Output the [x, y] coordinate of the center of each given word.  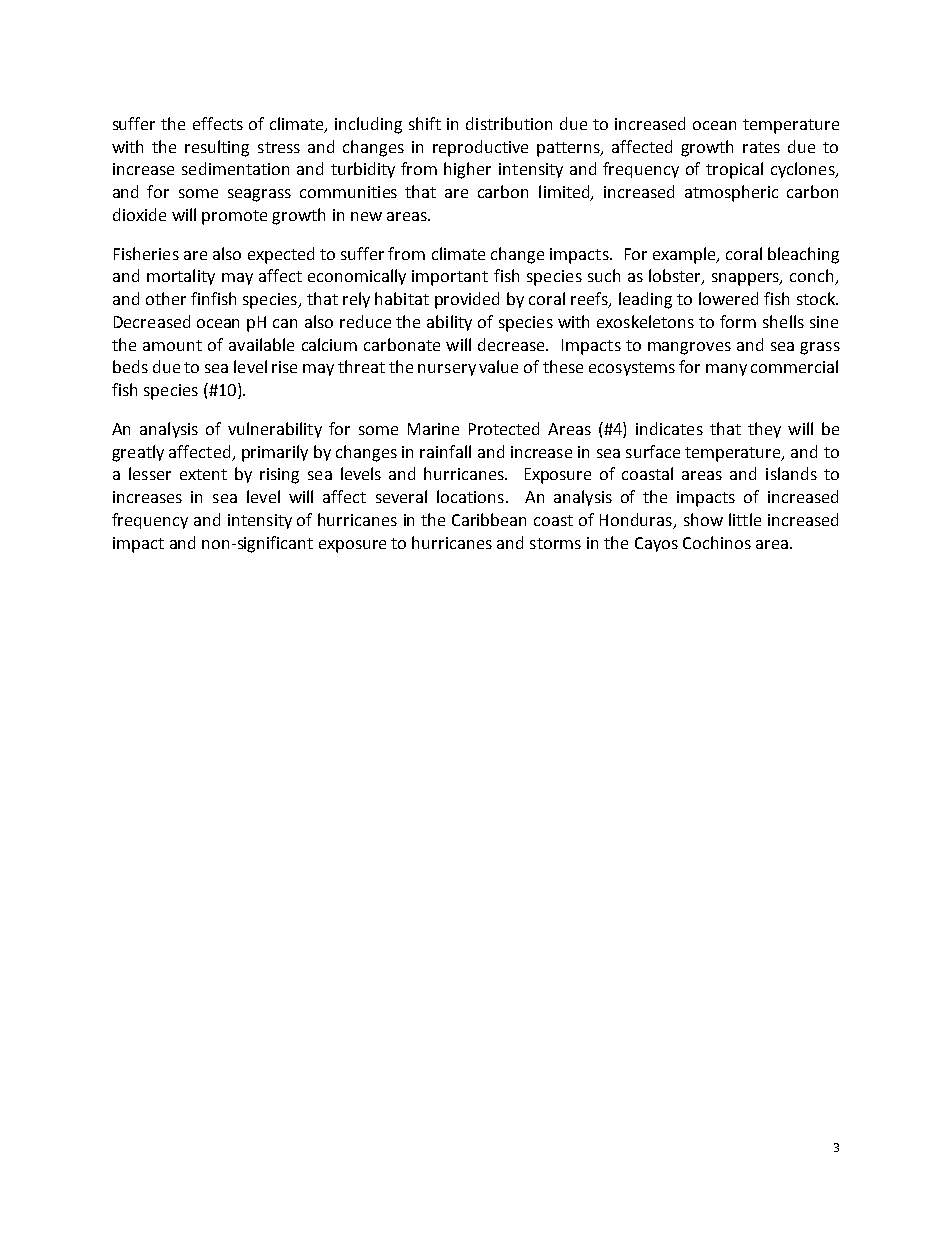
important [450, 278]
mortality [181, 277]
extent [203, 474]
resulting [217, 148]
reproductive [480, 148]
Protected [504, 428]
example [685, 255]
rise [284, 367]
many [726, 370]
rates [761, 147]
